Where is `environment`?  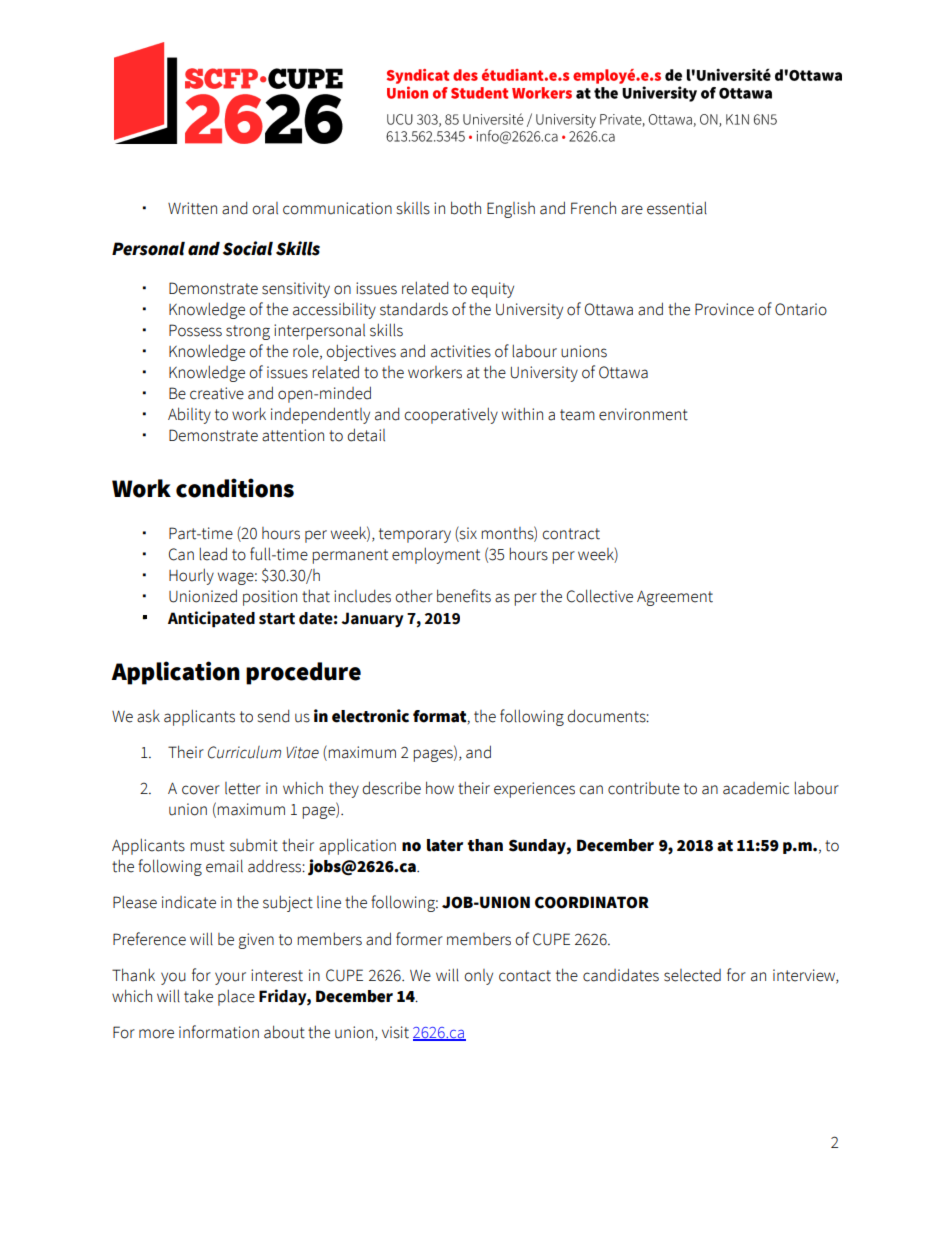 environment is located at coordinates (643, 414).
